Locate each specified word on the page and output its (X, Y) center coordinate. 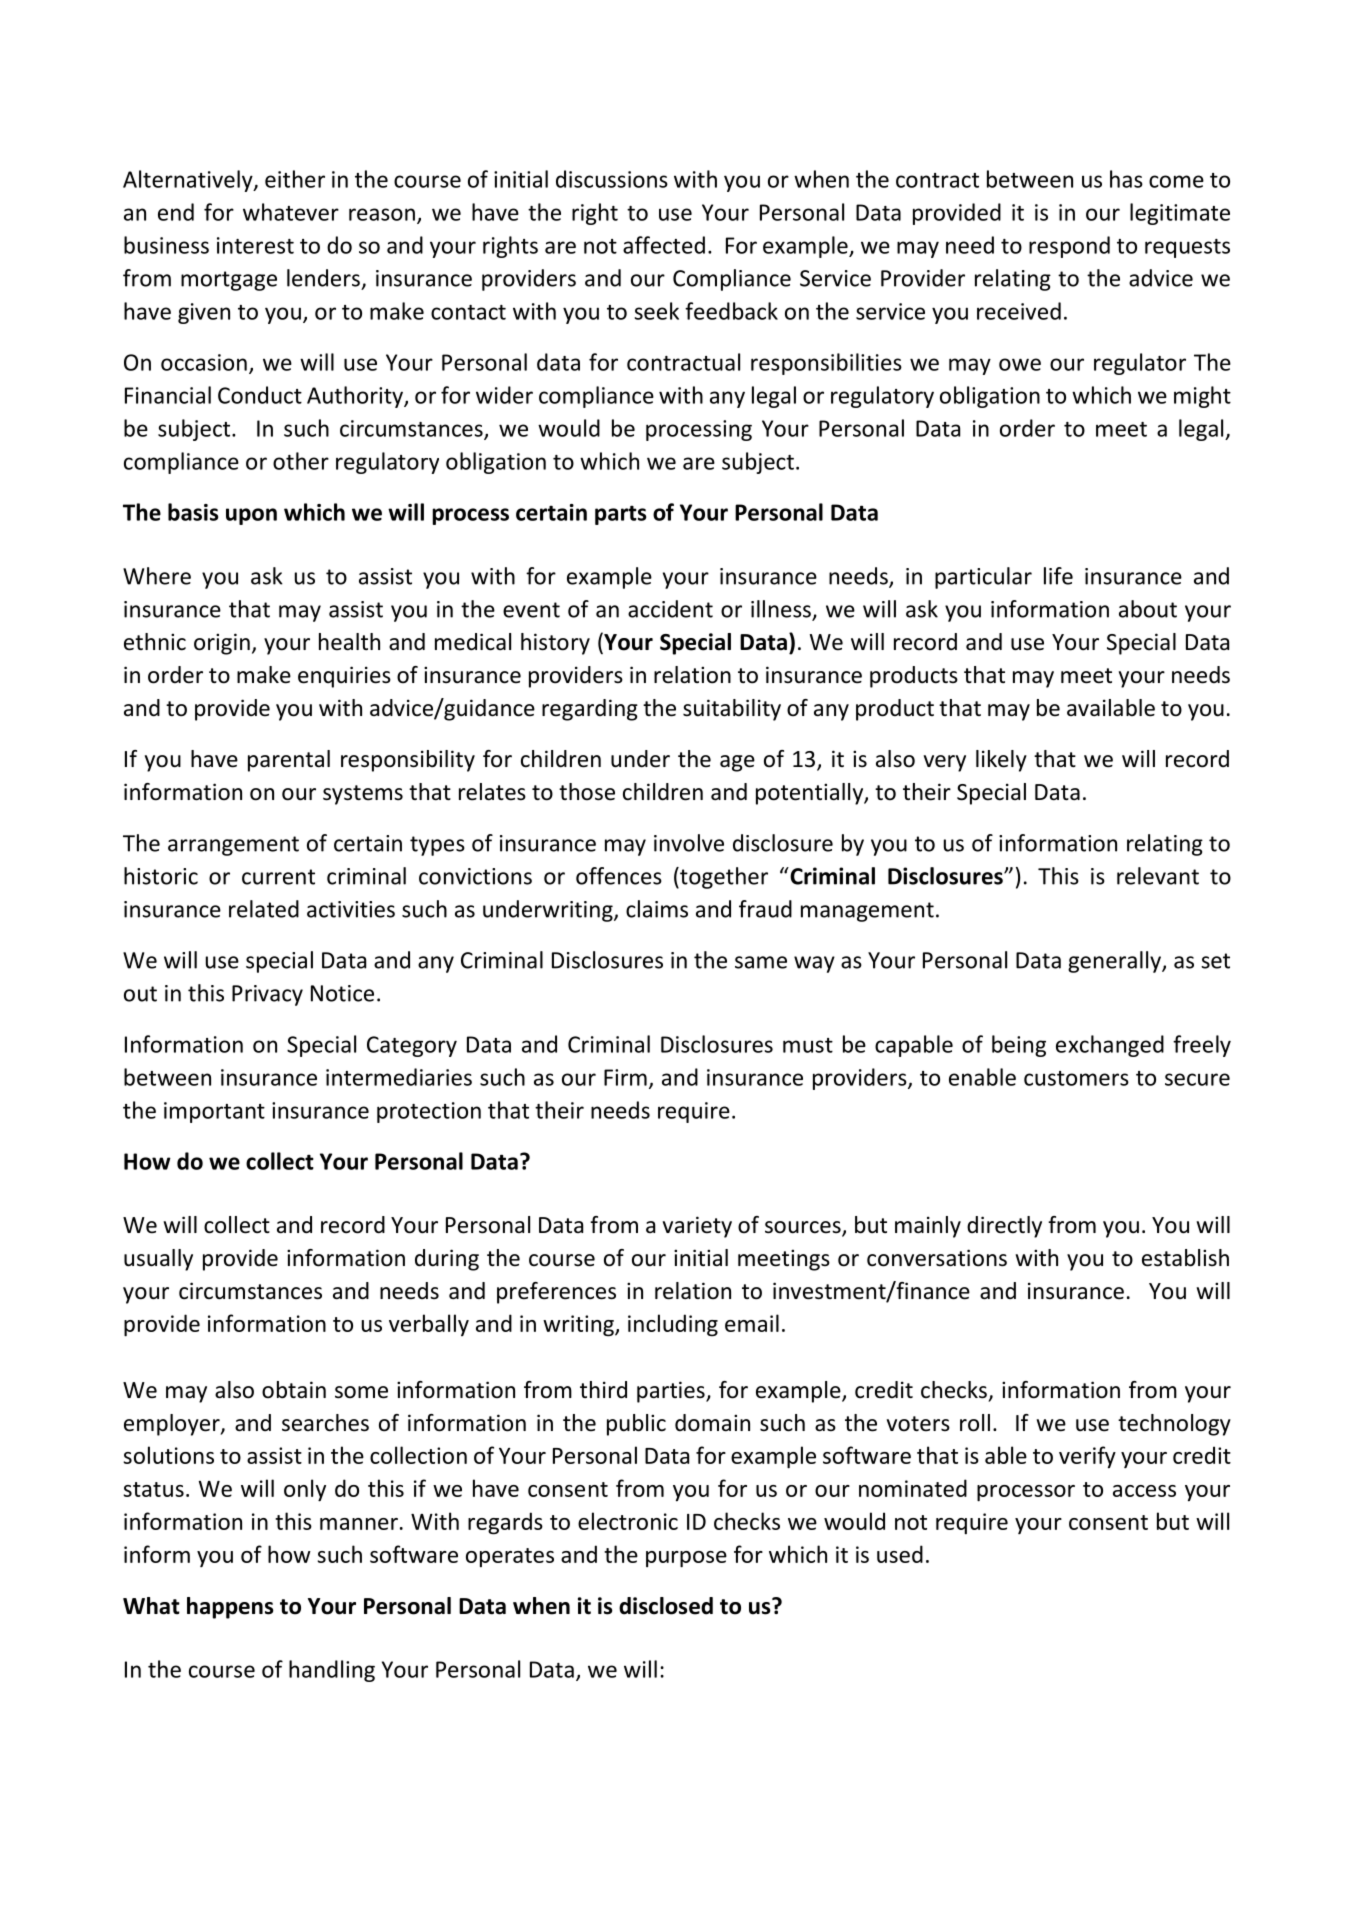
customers (1076, 1078)
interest (255, 245)
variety (697, 1227)
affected (664, 245)
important (214, 1112)
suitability (732, 710)
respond (1069, 247)
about (1148, 609)
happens (230, 1608)
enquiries (344, 677)
